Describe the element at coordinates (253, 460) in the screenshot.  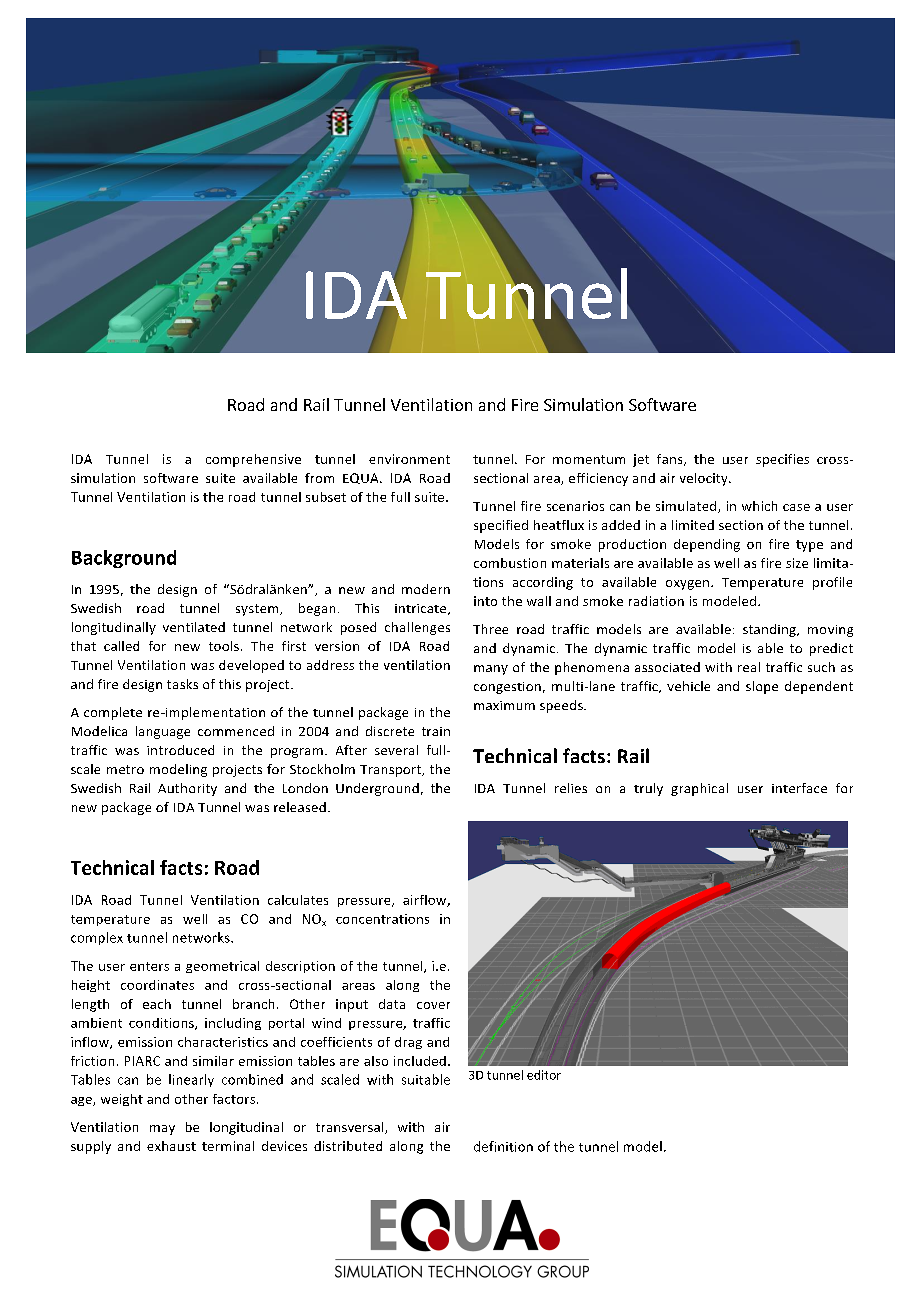
I see `comprehensive` at that location.
